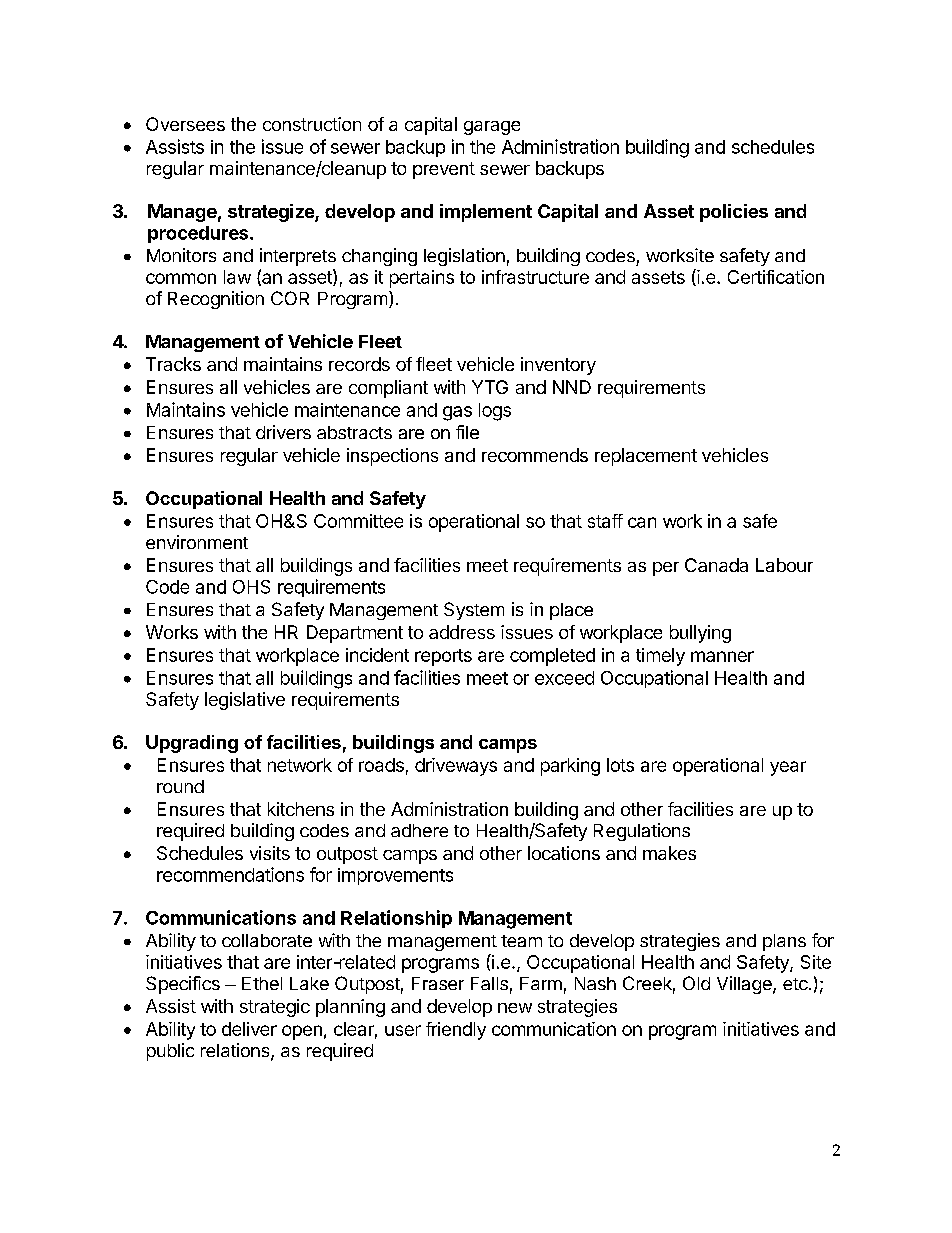 The width and height of the page is (952, 1233). Describe the element at coordinates (495, 412) in the page. I see `logs` at that location.
